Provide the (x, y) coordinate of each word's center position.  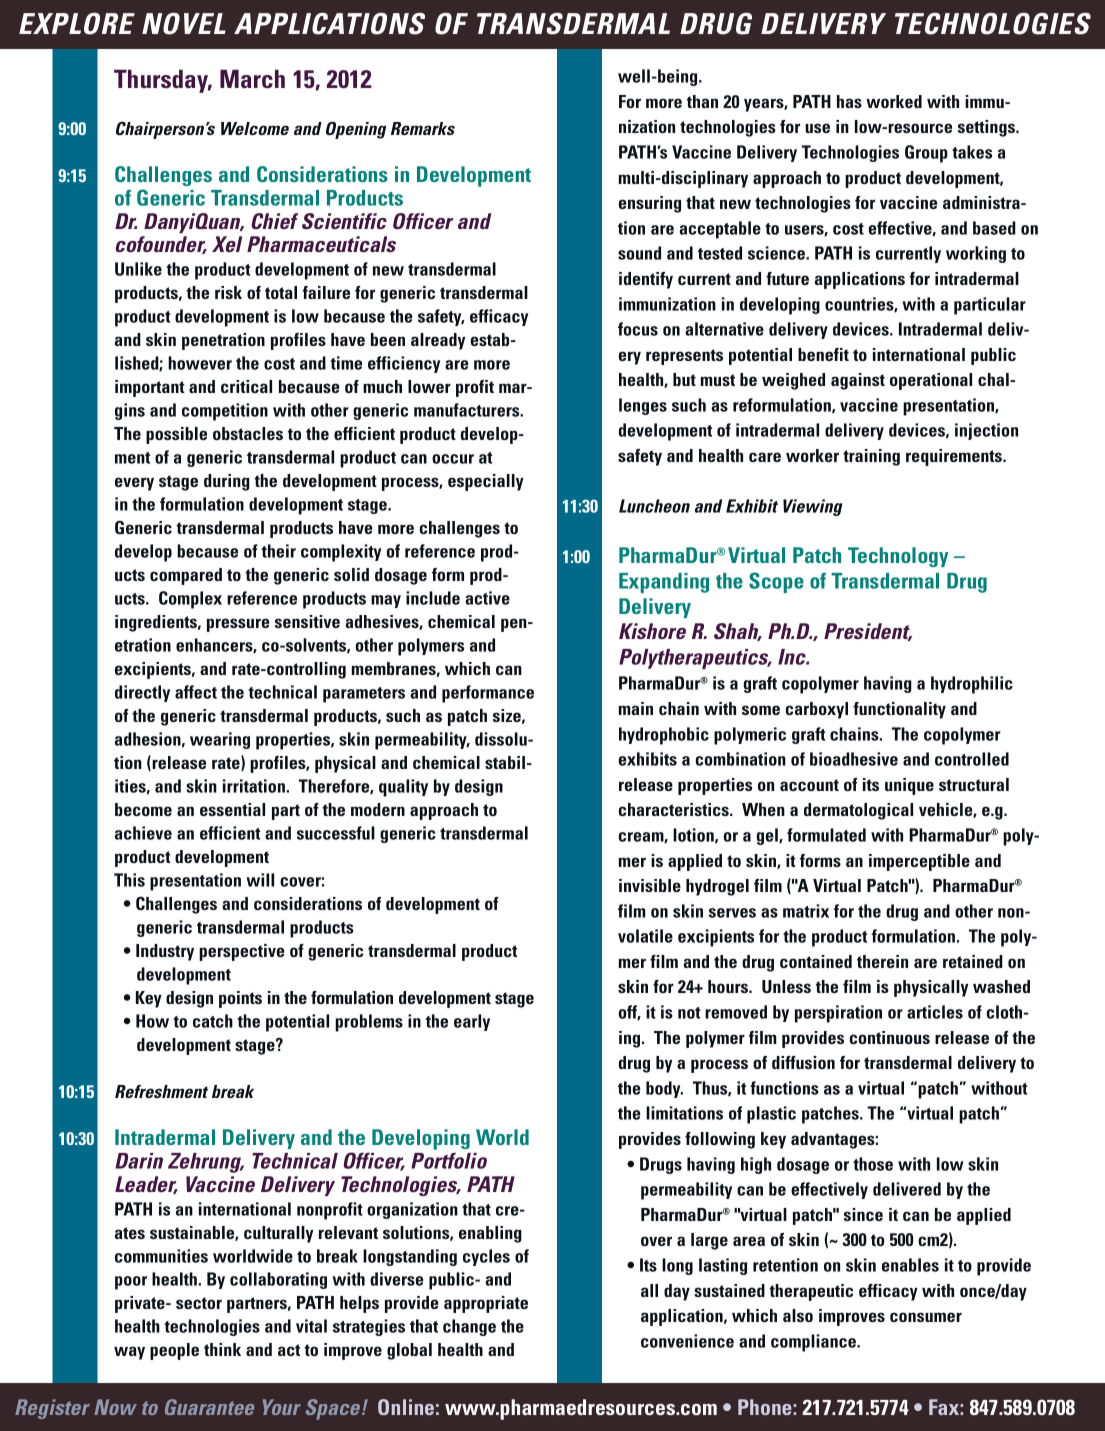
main (636, 708)
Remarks (423, 128)
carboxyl (817, 710)
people (174, 1351)
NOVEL (184, 24)
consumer (926, 1317)
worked (894, 101)
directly (142, 693)
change (469, 1327)
